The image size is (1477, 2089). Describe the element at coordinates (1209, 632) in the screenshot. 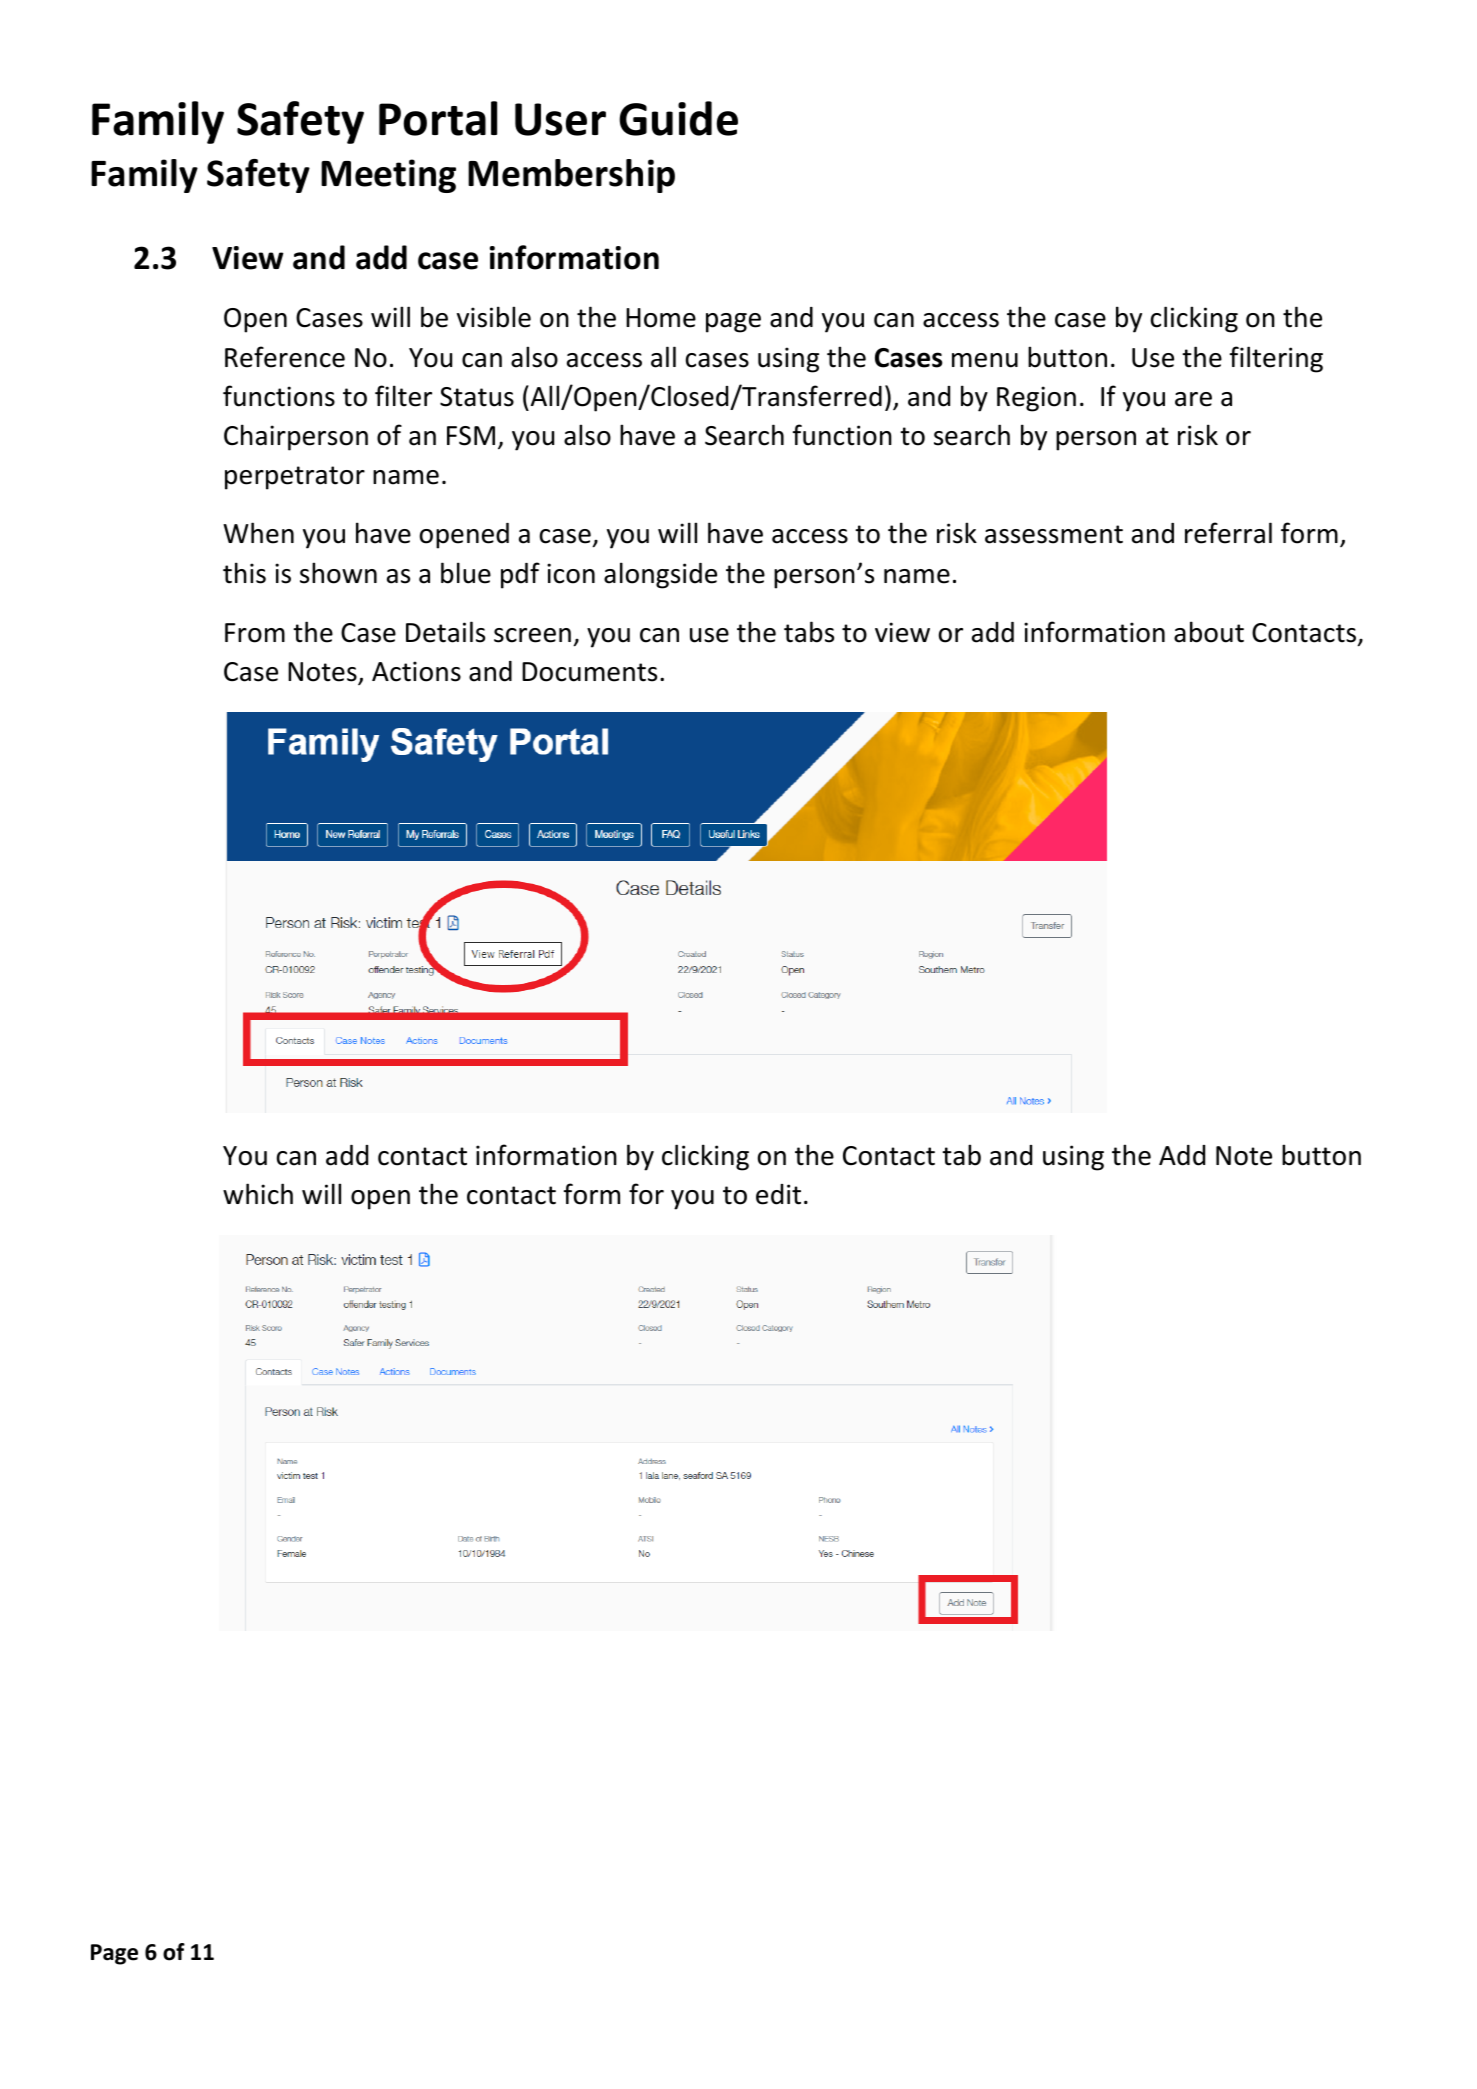

I see `about` at that location.
